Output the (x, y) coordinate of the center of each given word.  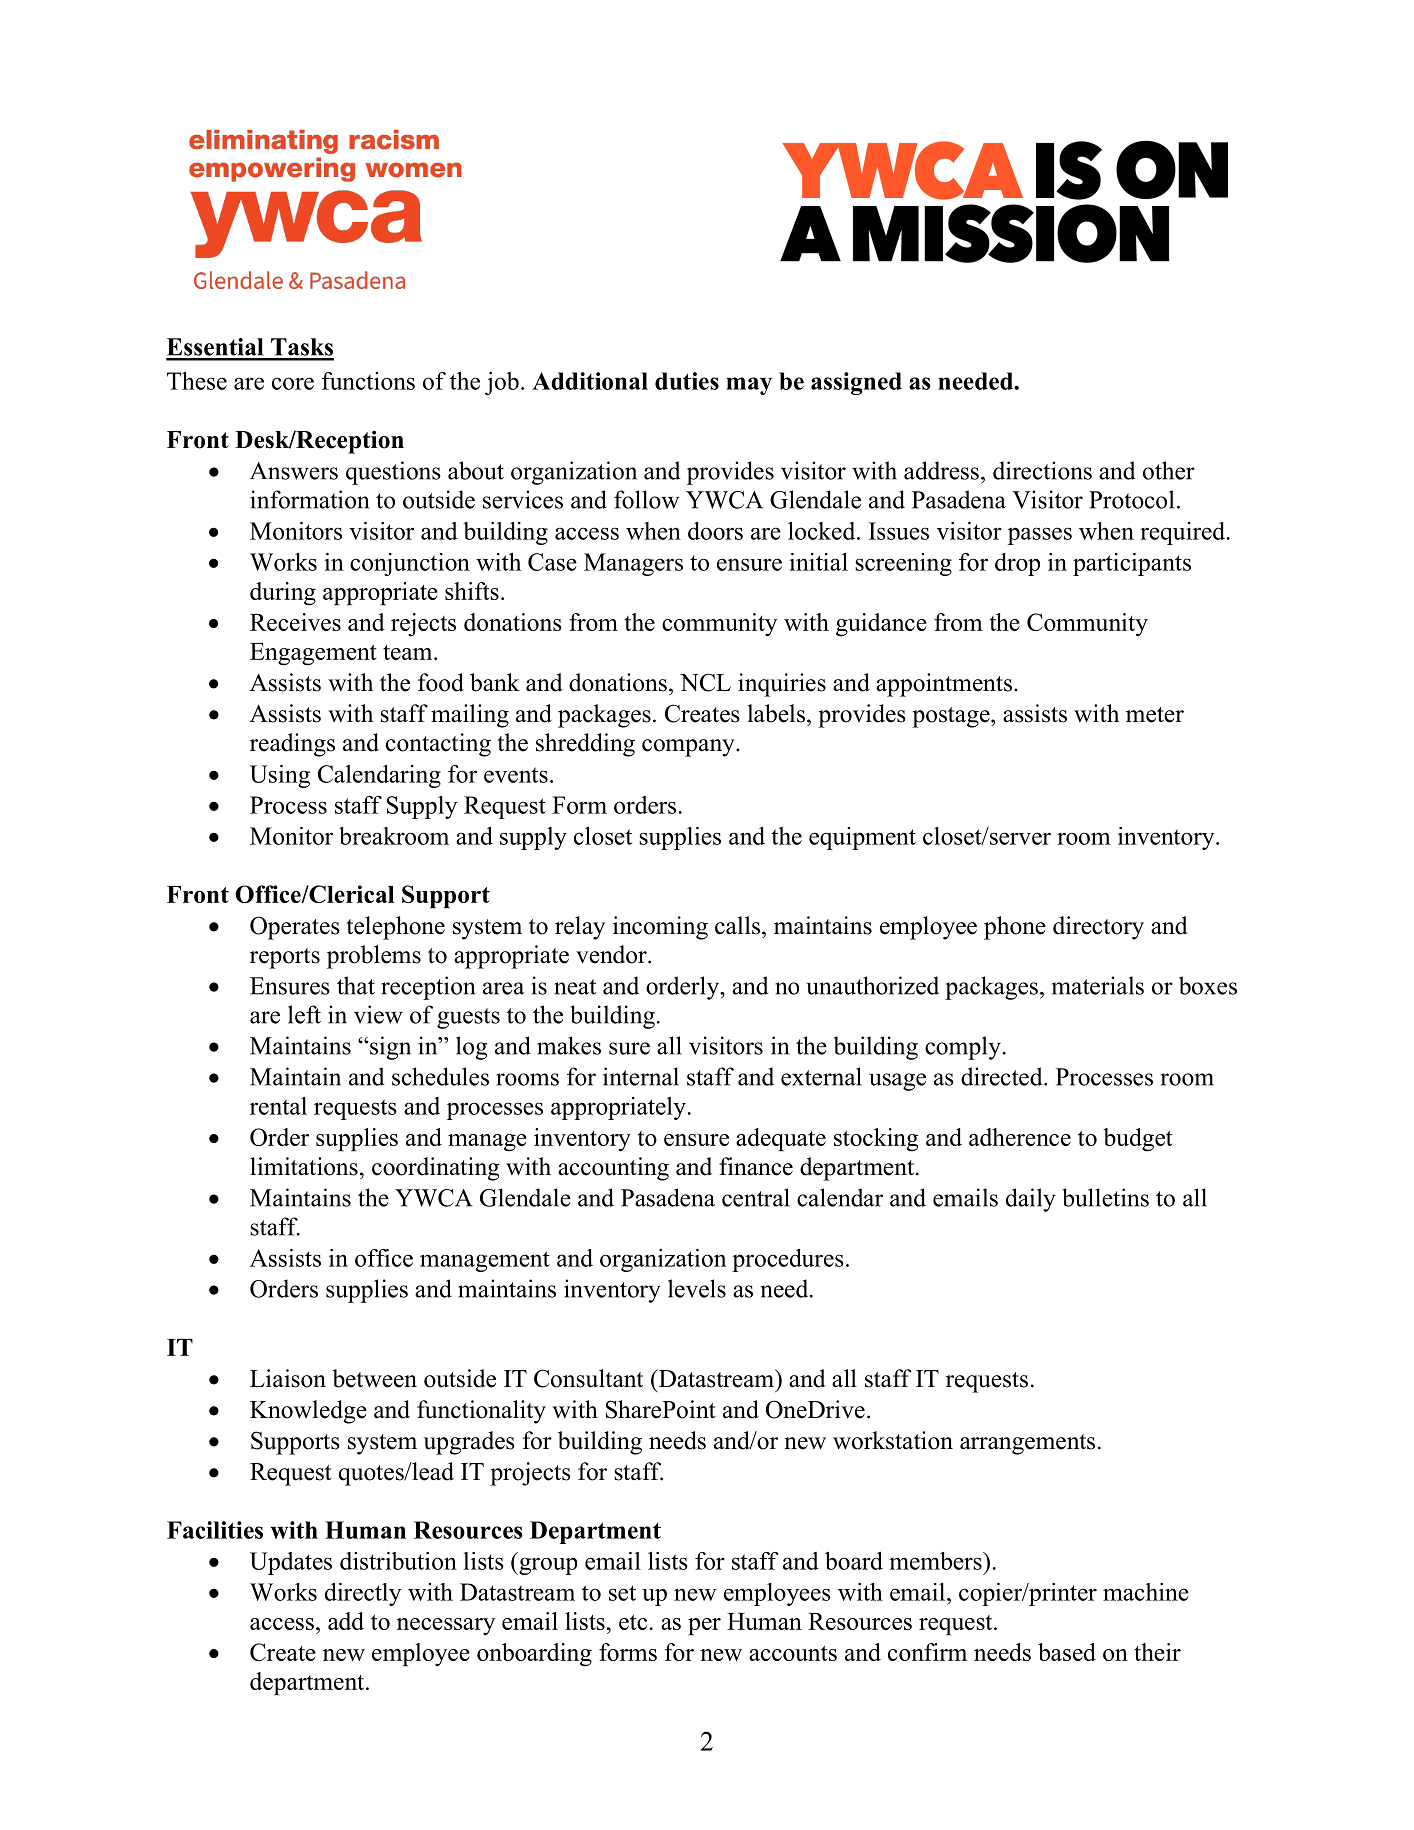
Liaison (288, 1378)
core (293, 383)
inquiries (782, 685)
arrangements (1027, 1444)
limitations (304, 1166)
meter (1155, 715)
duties (687, 381)
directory (1098, 928)
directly (363, 1594)
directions (1042, 470)
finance (756, 1166)
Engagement (313, 654)
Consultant (588, 1378)
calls (739, 925)
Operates (295, 928)
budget (1138, 1140)
